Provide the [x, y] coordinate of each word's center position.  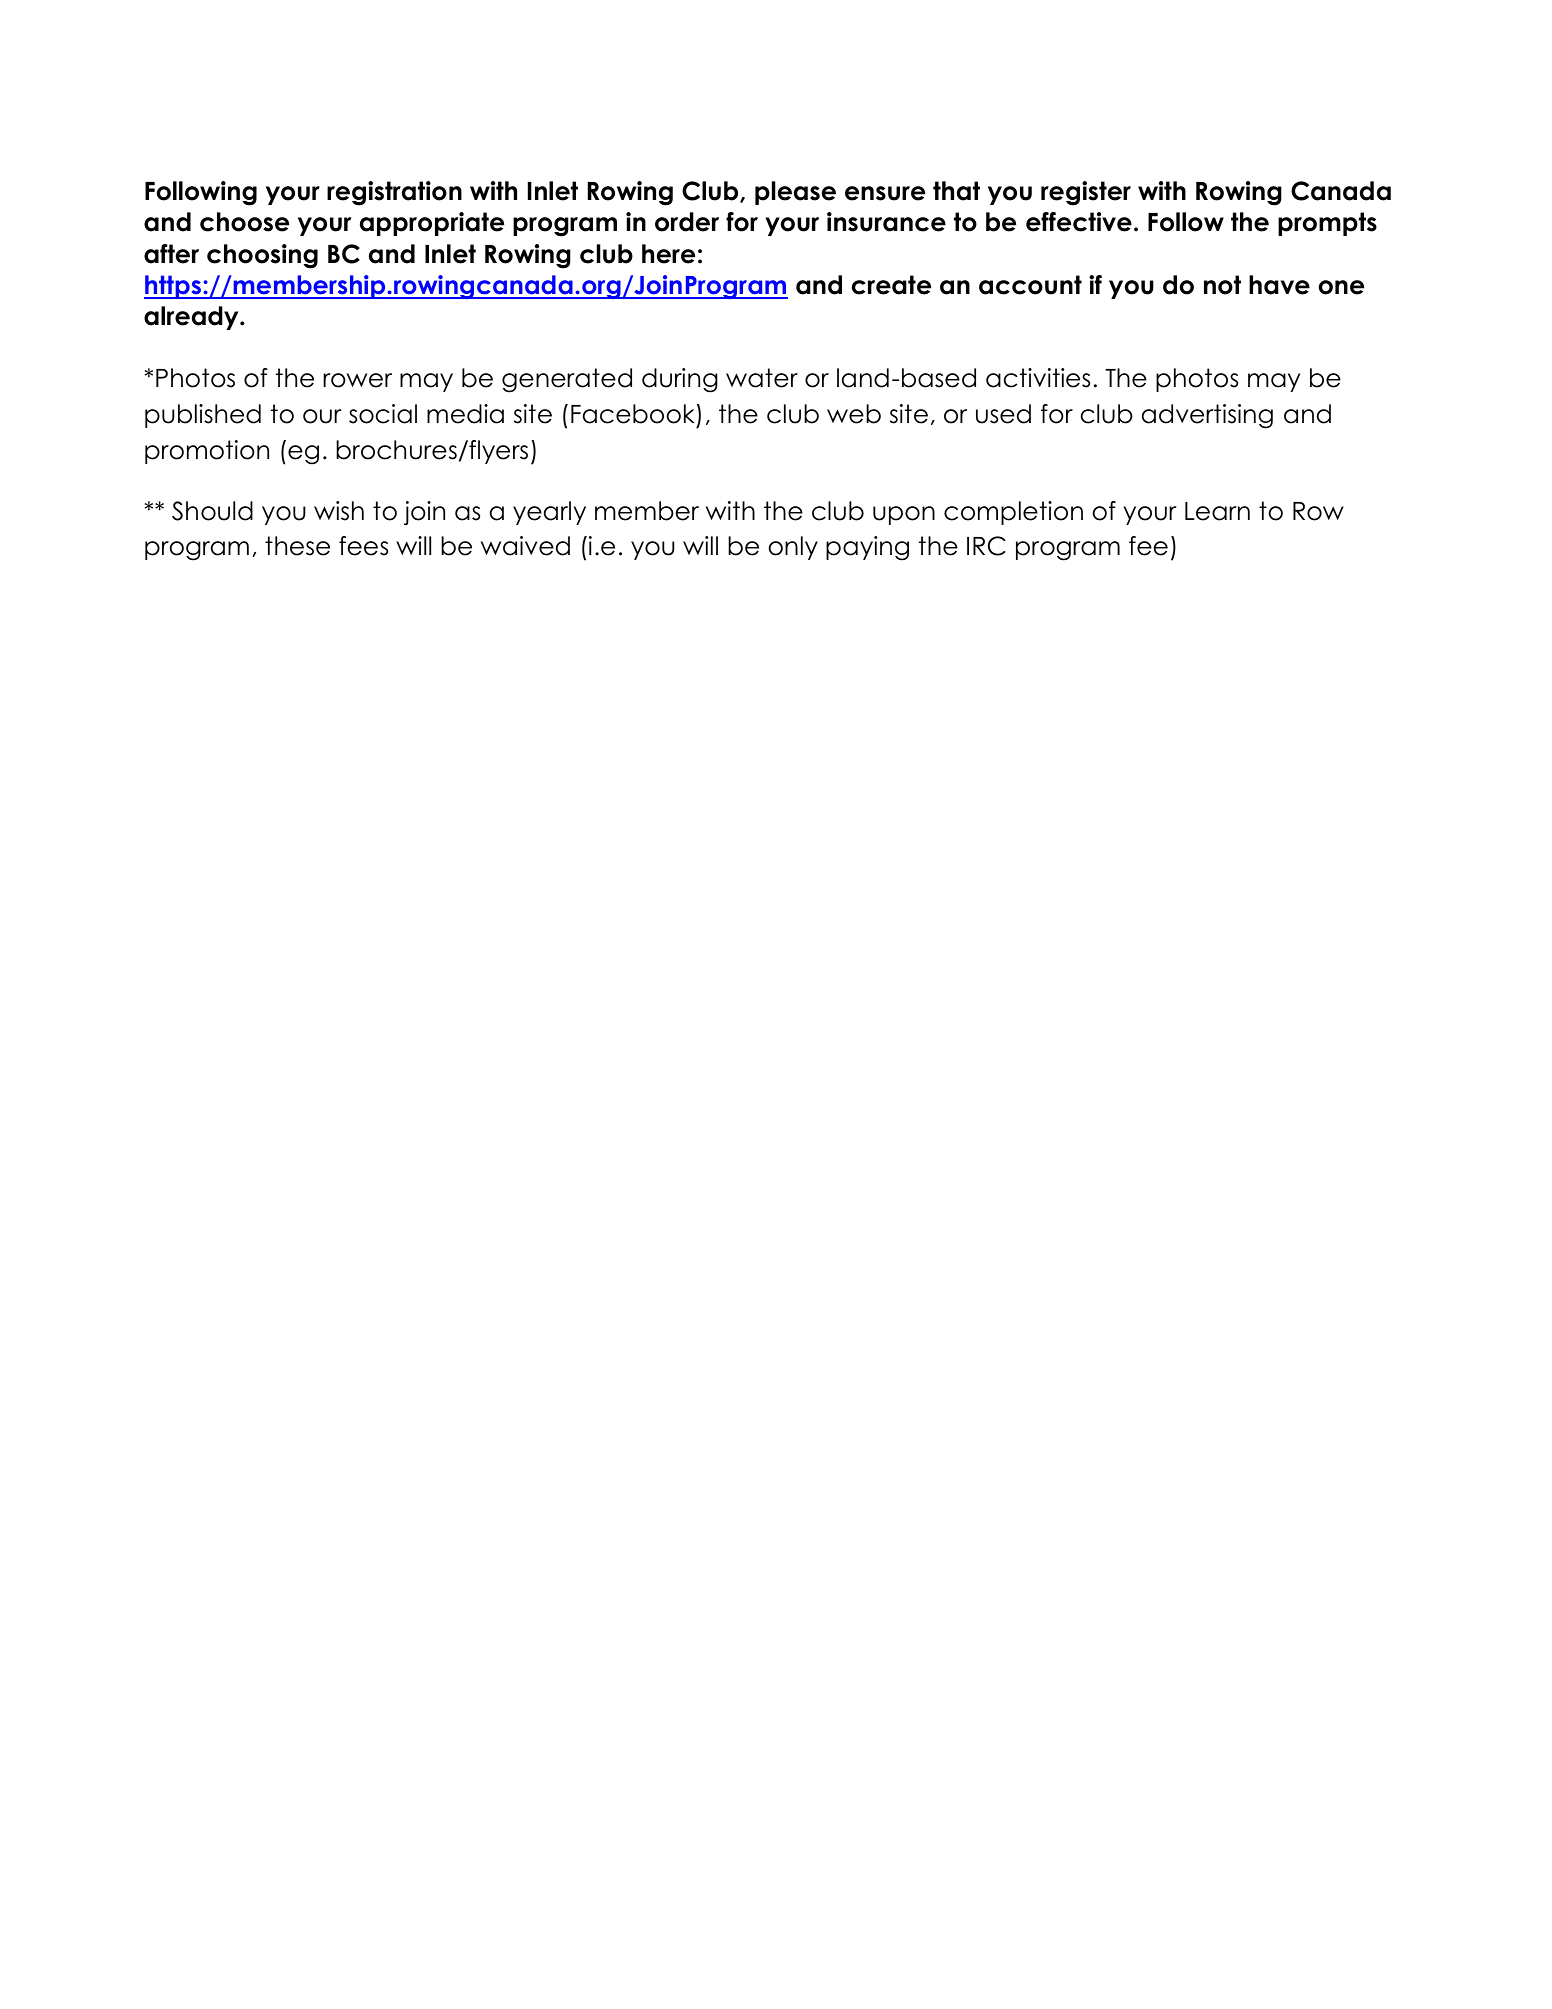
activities [1038, 378]
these [297, 546]
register [1086, 193]
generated [567, 380]
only [793, 548]
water [762, 378]
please [795, 193]
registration [394, 193]
